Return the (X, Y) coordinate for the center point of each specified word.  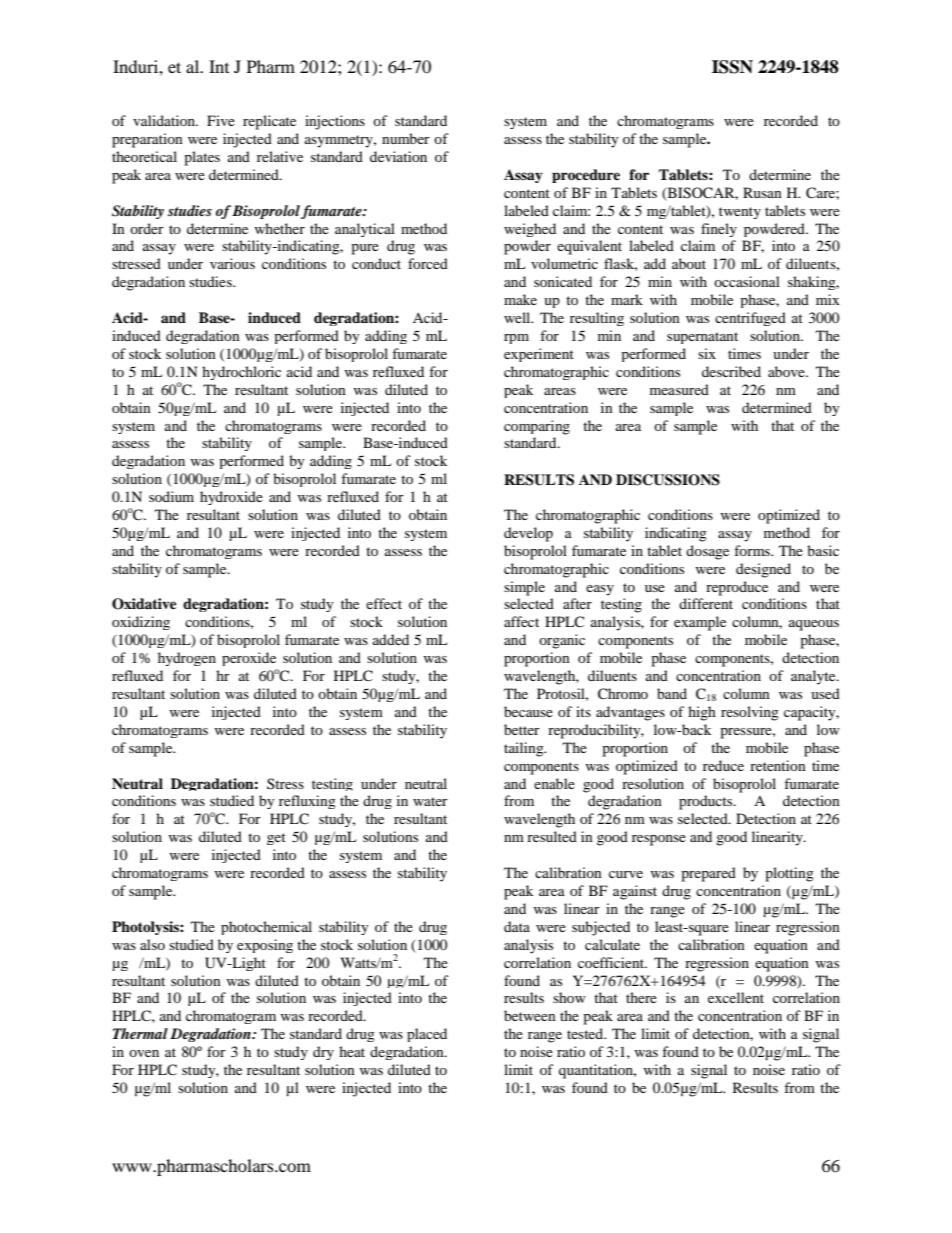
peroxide (249, 659)
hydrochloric (241, 373)
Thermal (140, 1033)
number (406, 138)
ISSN (732, 67)
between (530, 1015)
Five (221, 120)
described (731, 371)
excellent (736, 997)
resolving (750, 713)
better (522, 729)
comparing (537, 427)
